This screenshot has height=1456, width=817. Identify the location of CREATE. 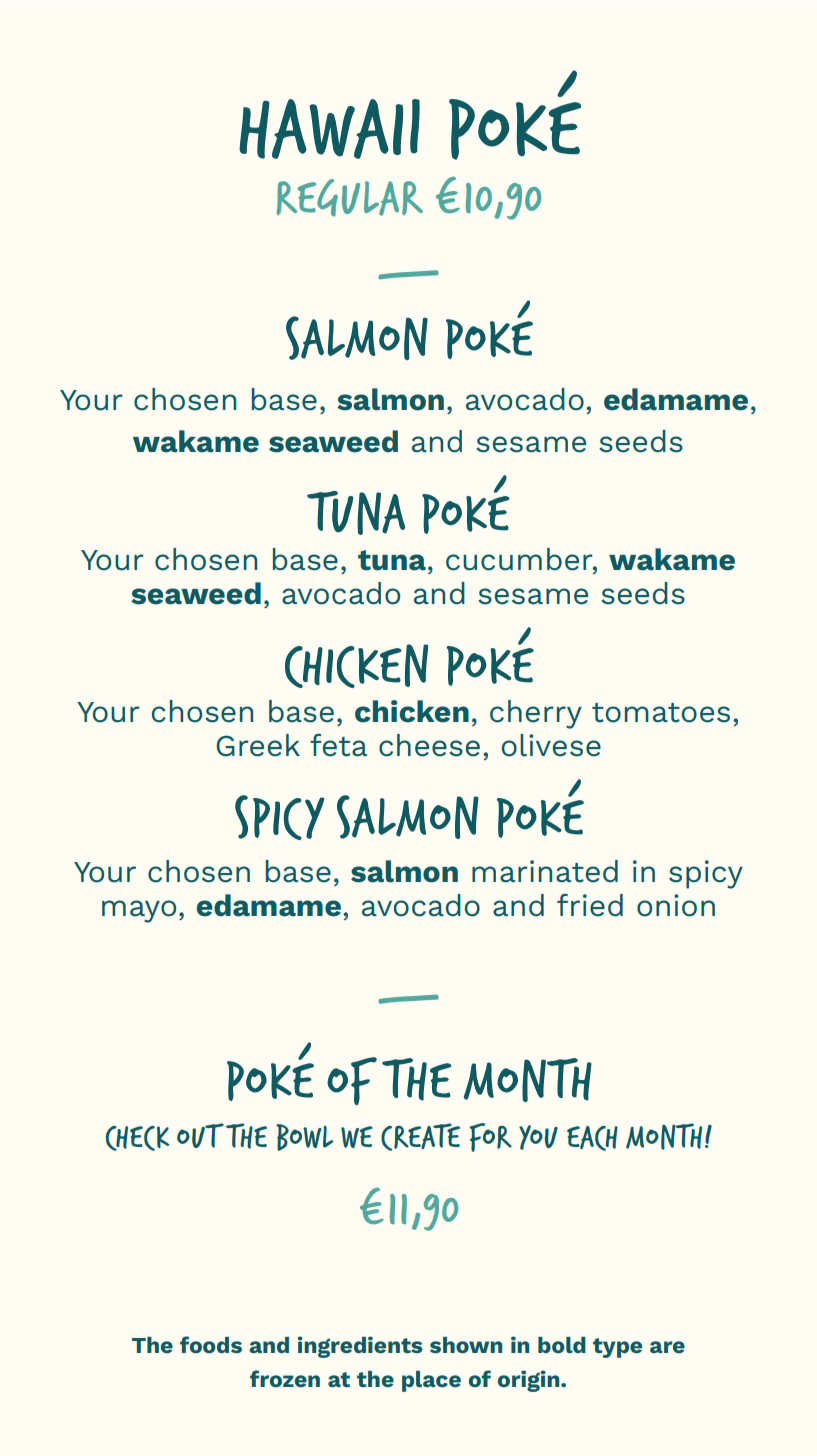
(420, 1137).
